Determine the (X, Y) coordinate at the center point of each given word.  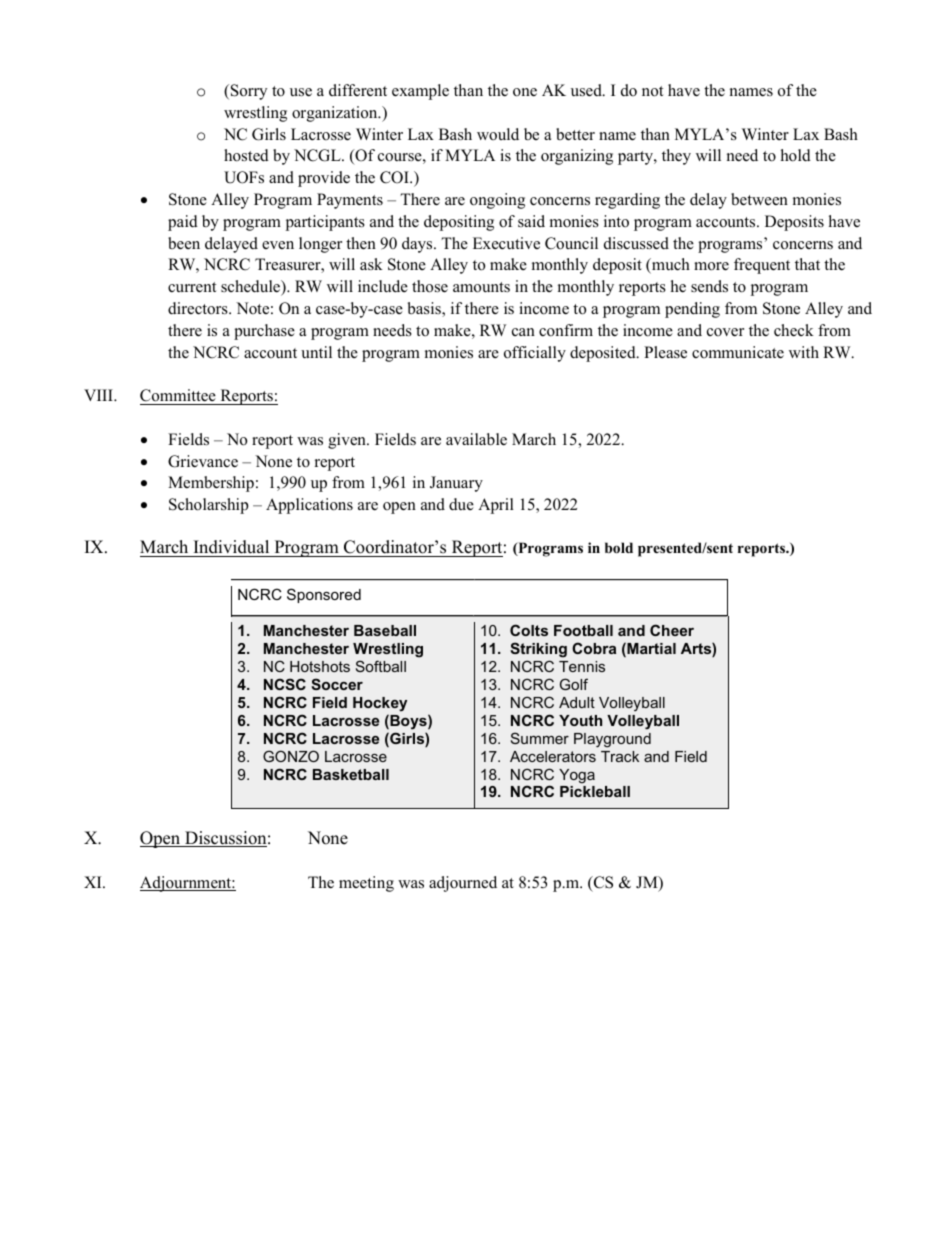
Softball (381, 666)
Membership (211, 484)
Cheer (672, 630)
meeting (366, 884)
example (420, 92)
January (456, 484)
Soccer (337, 684)
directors (199, 308)
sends (709, 286)
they (676, 157)
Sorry (247, 92)
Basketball (351, 774)
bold (619, 547)
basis (425, 309)
